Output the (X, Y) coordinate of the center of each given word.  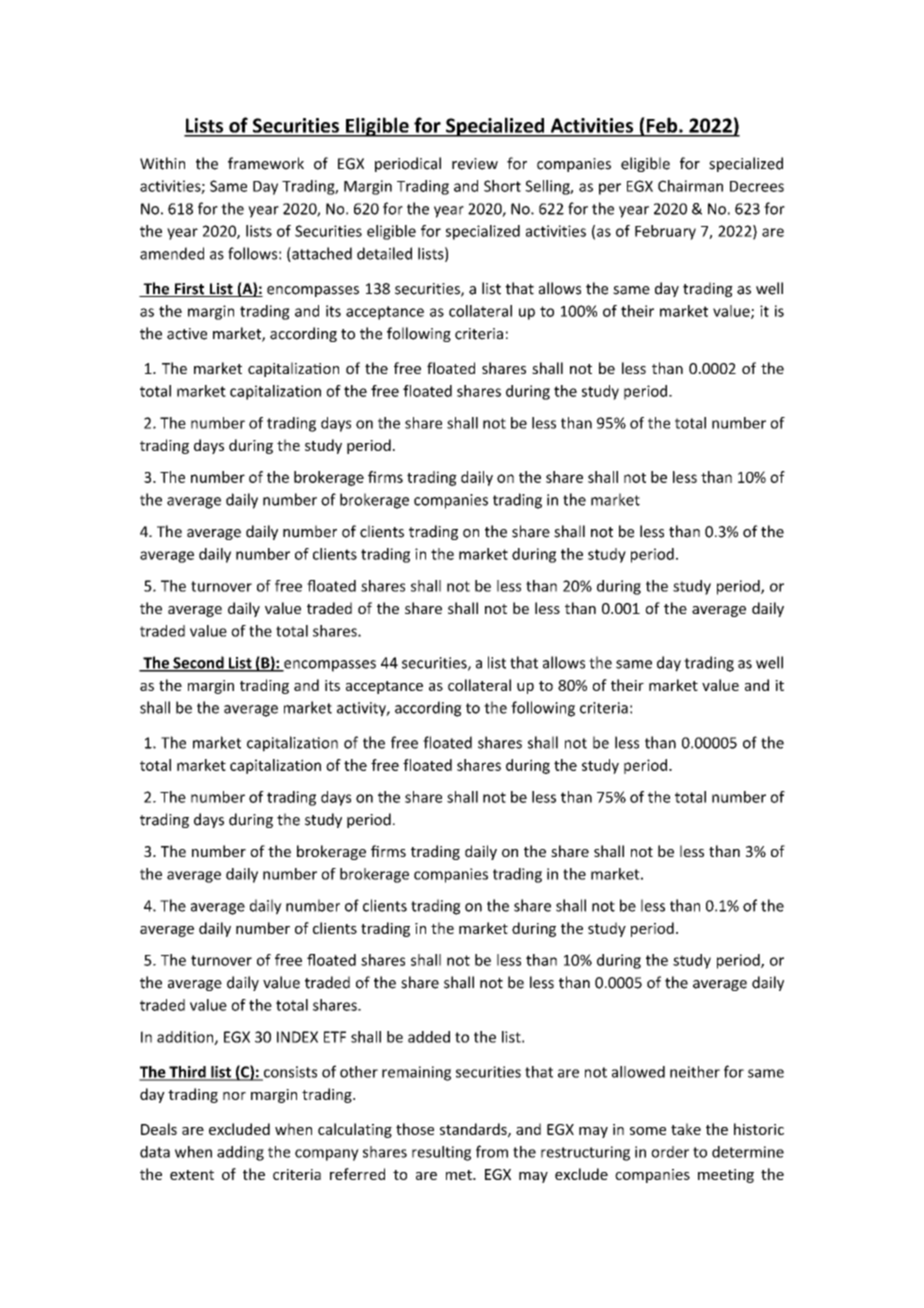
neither (695, 1072)
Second (198, 663)
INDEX (297, 1037)
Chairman (690, 186)
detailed (384, 253)
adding (240, 1153)
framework (266, 163)
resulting (441, 1153)
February (665, 232)
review (475, 164)
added (429, 1037)
